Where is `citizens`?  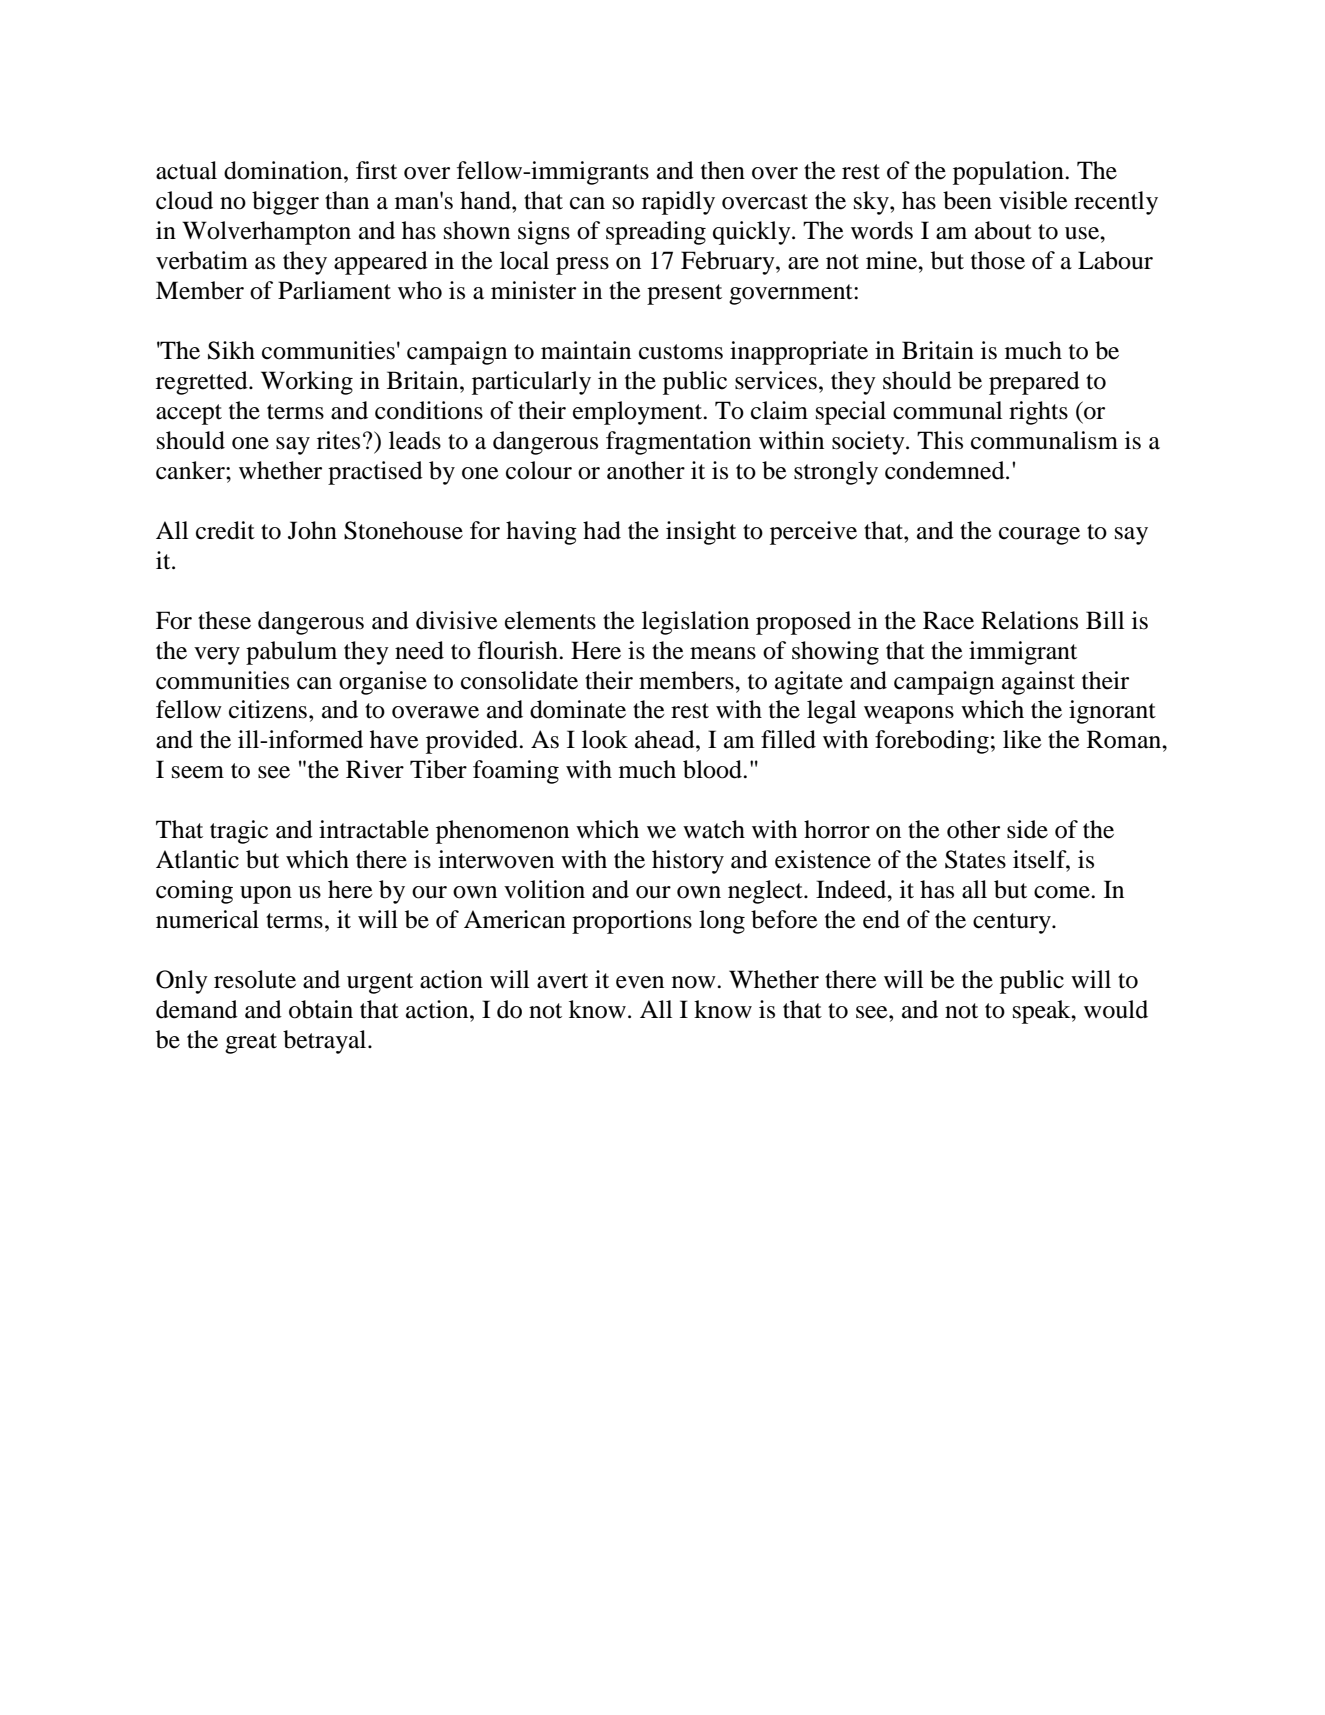
citizens is located at coordinates (269, 709).
